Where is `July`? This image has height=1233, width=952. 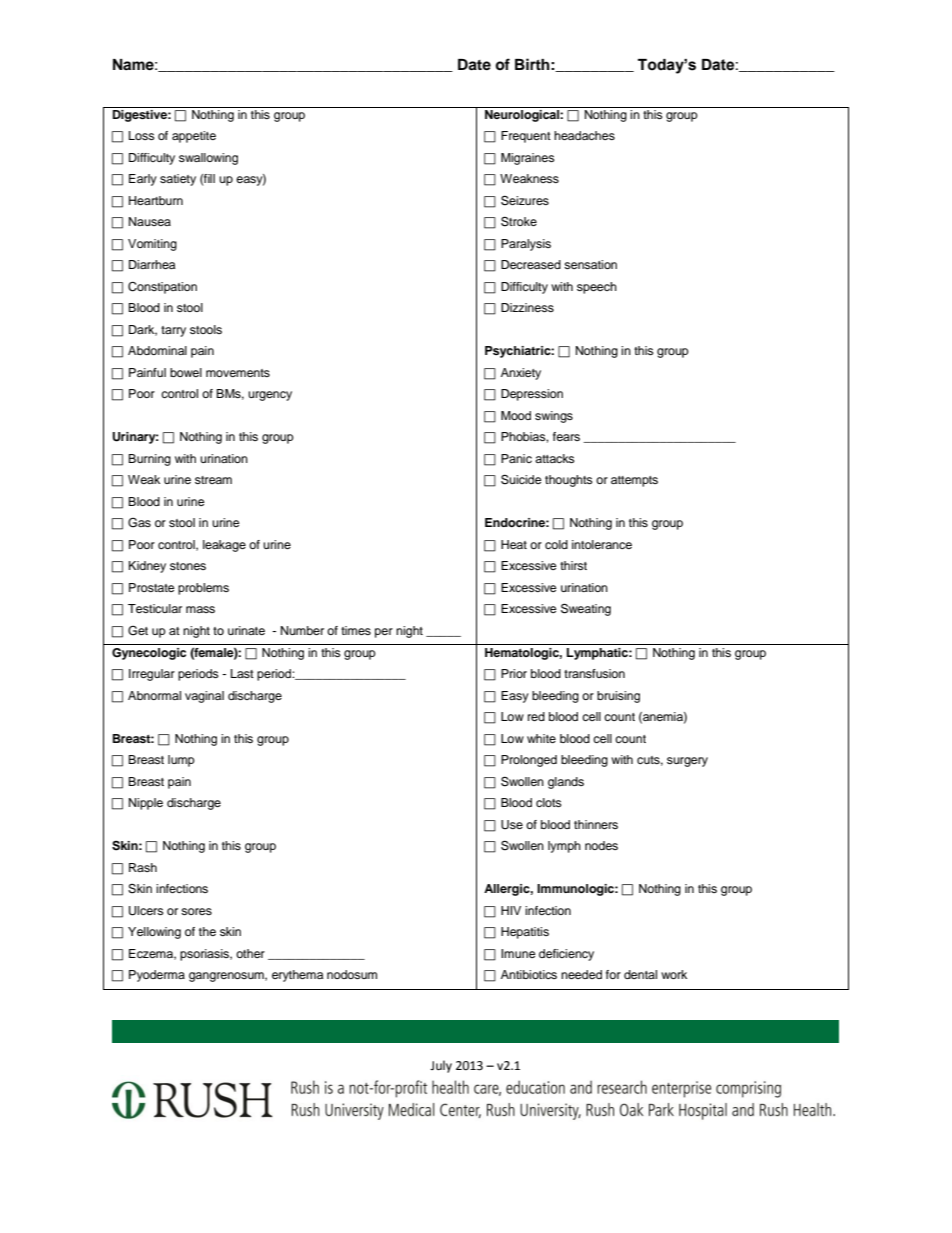 July is located at coordinates (441, 1066).
